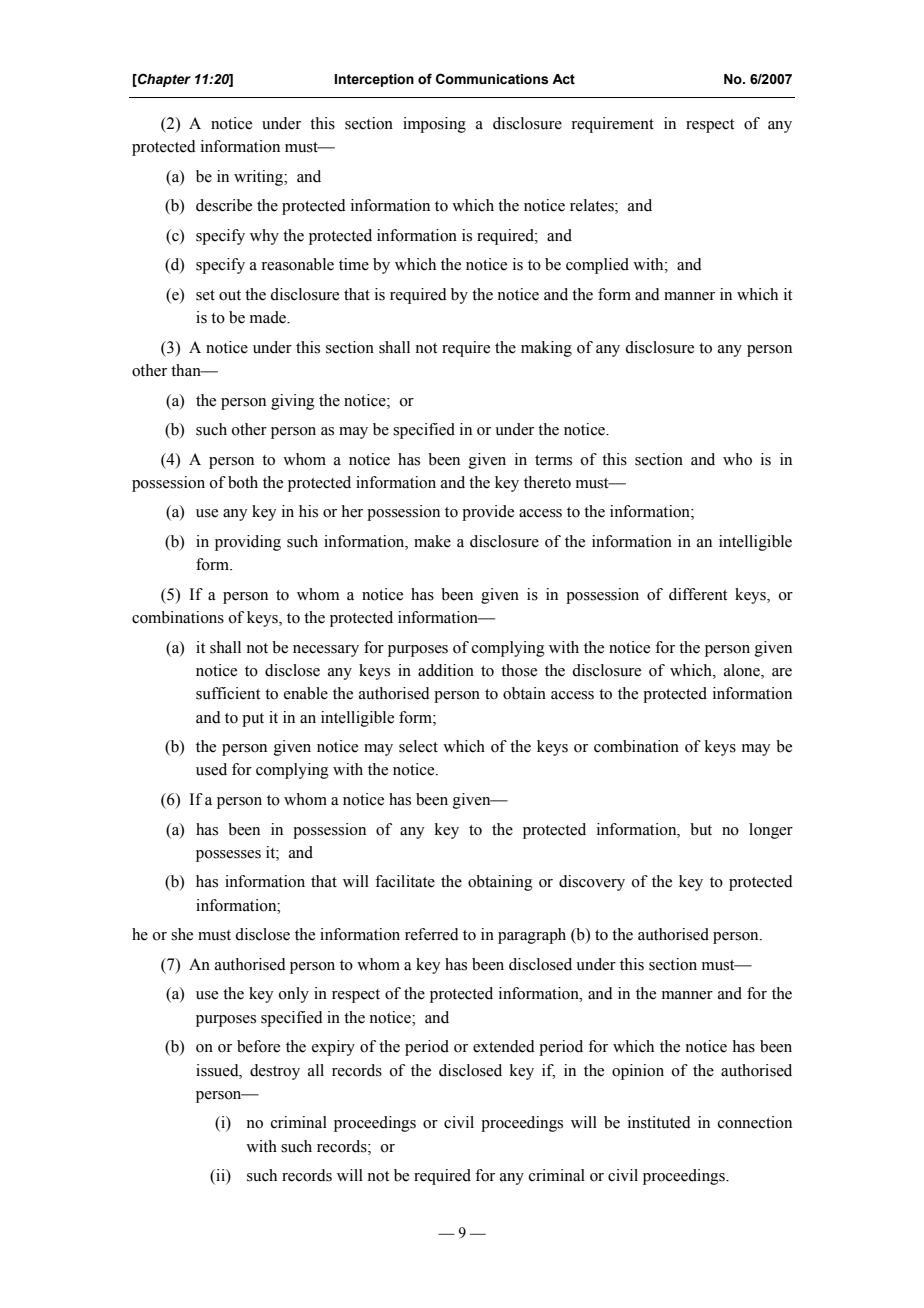 This screenshot has height=1308, width=924. Describe the element at coordinates (701, 829) in the screenshot. I see `but` at that location.
